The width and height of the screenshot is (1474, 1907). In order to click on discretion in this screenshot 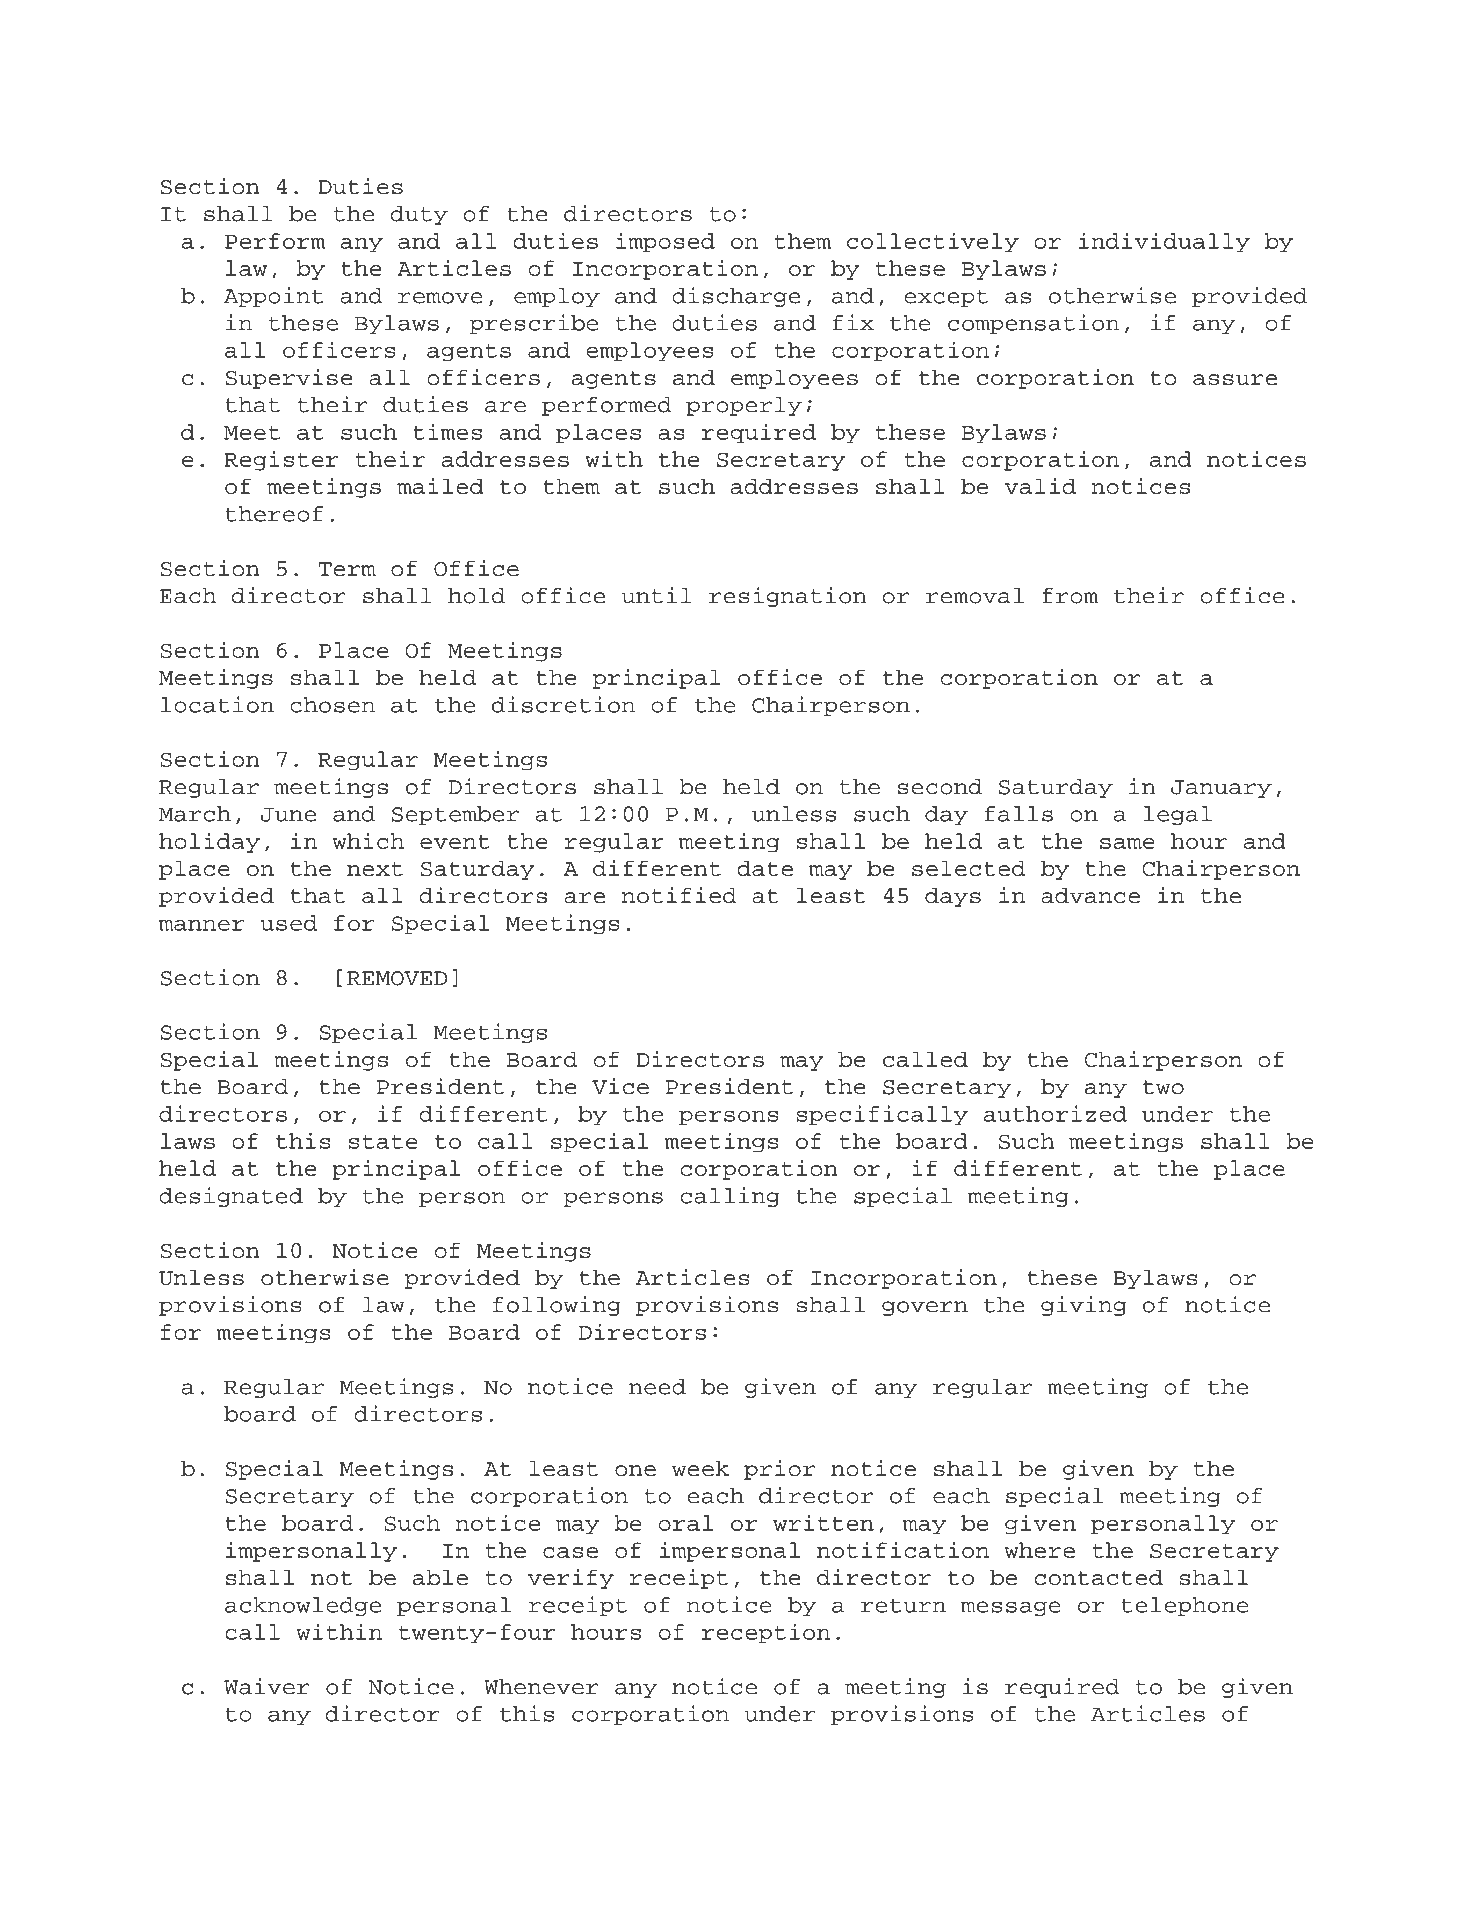, I will do `click(563, 704)`.
